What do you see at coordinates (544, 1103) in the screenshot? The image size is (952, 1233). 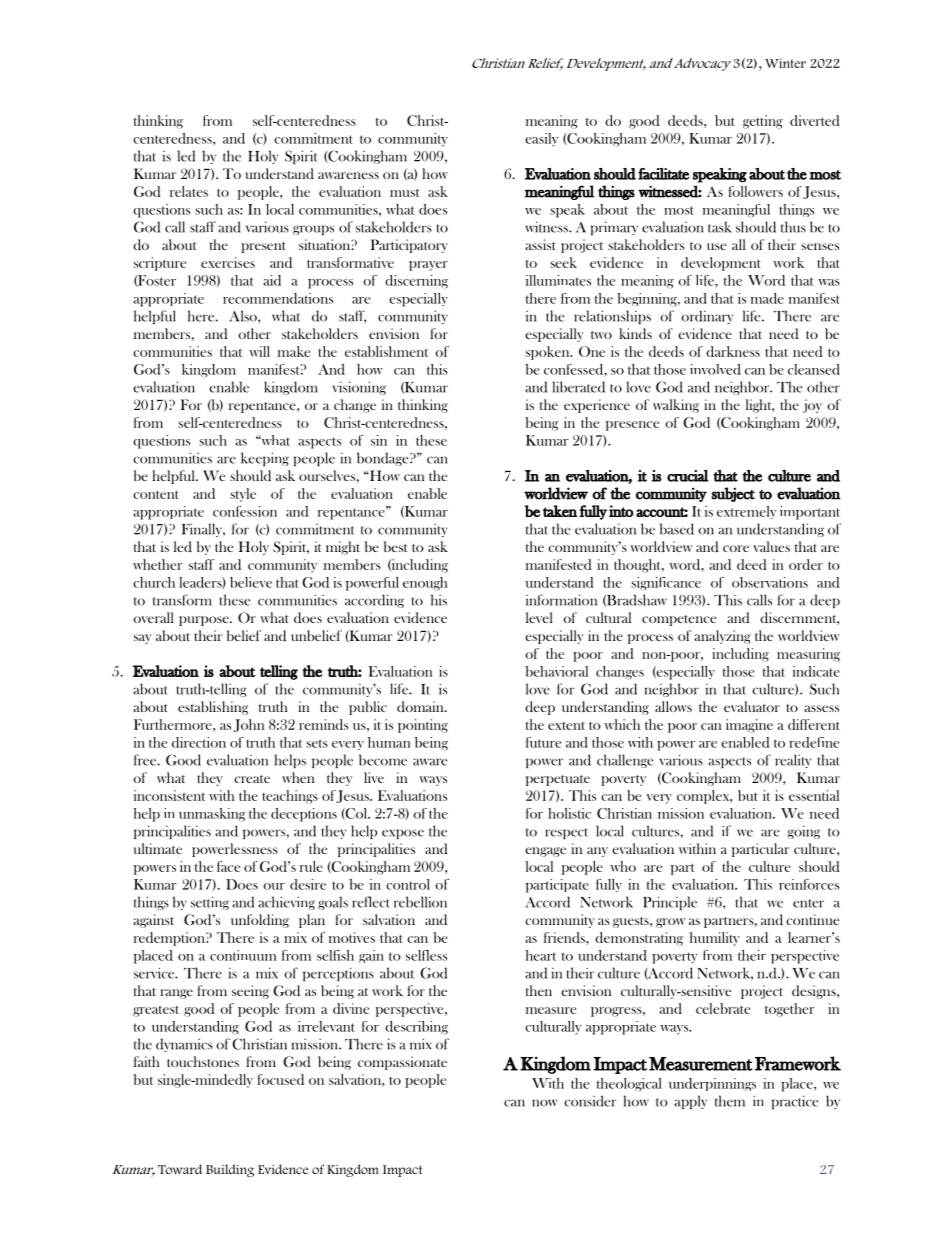 I see `now` at bounding box center [544, 1103].
